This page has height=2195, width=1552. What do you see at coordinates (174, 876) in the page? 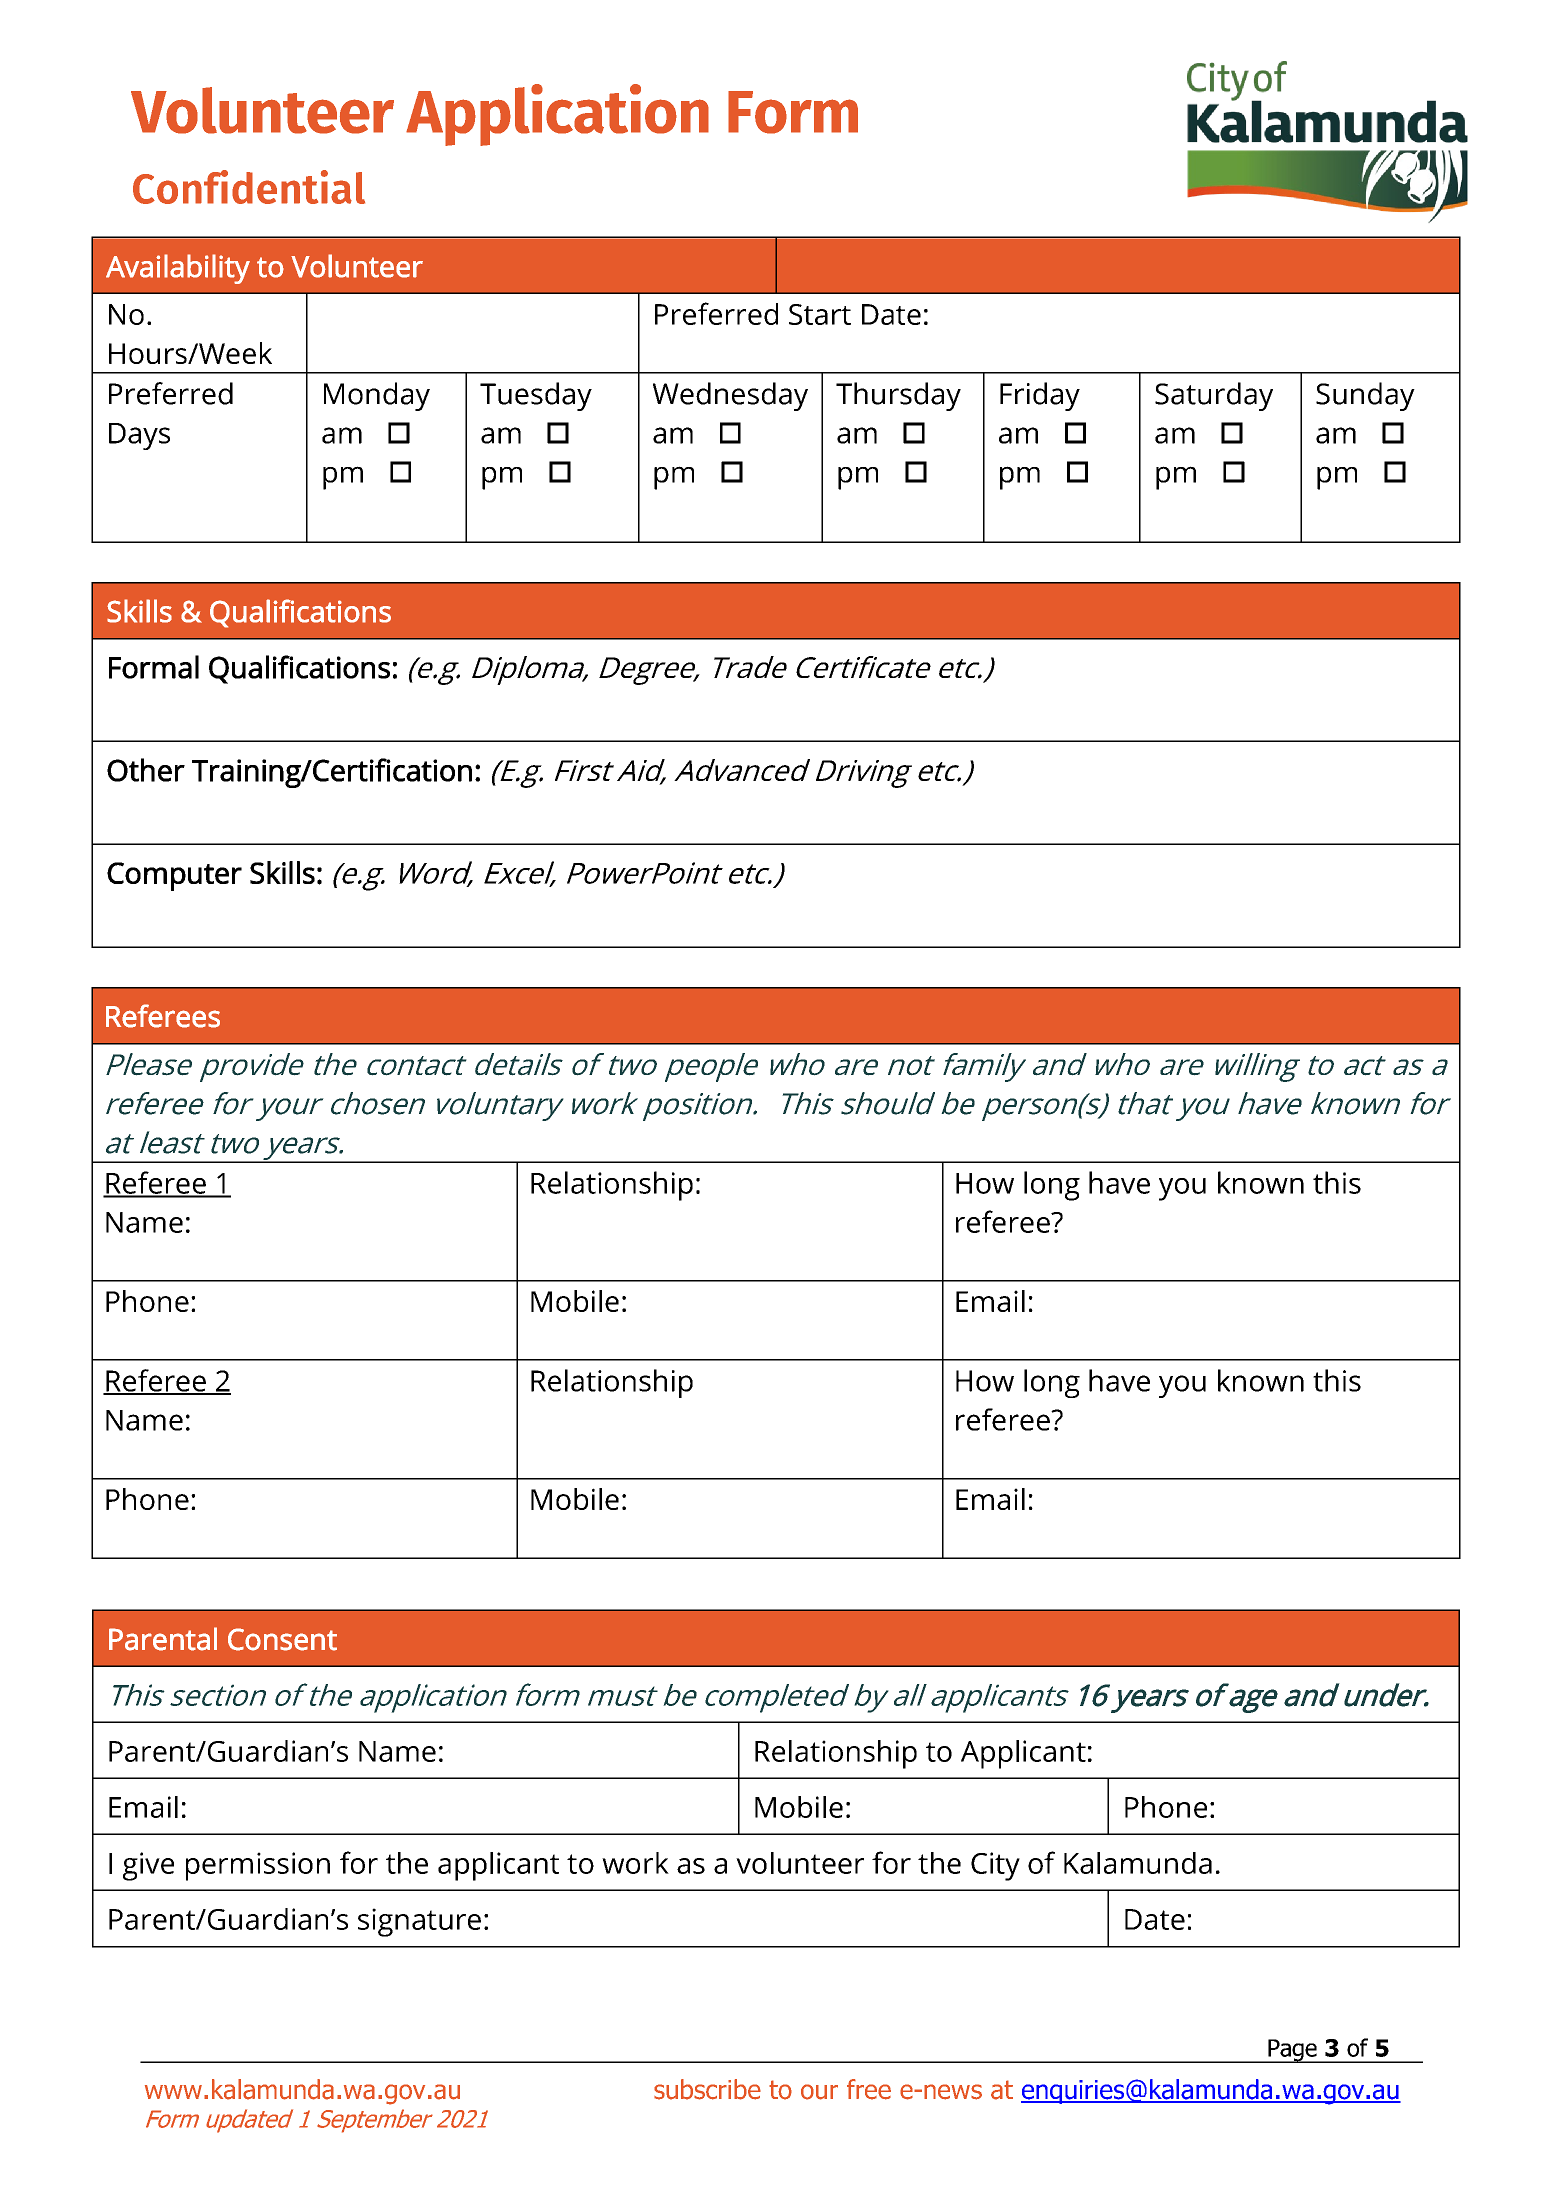
I see `Computer` at bounding box center [174, 876].
